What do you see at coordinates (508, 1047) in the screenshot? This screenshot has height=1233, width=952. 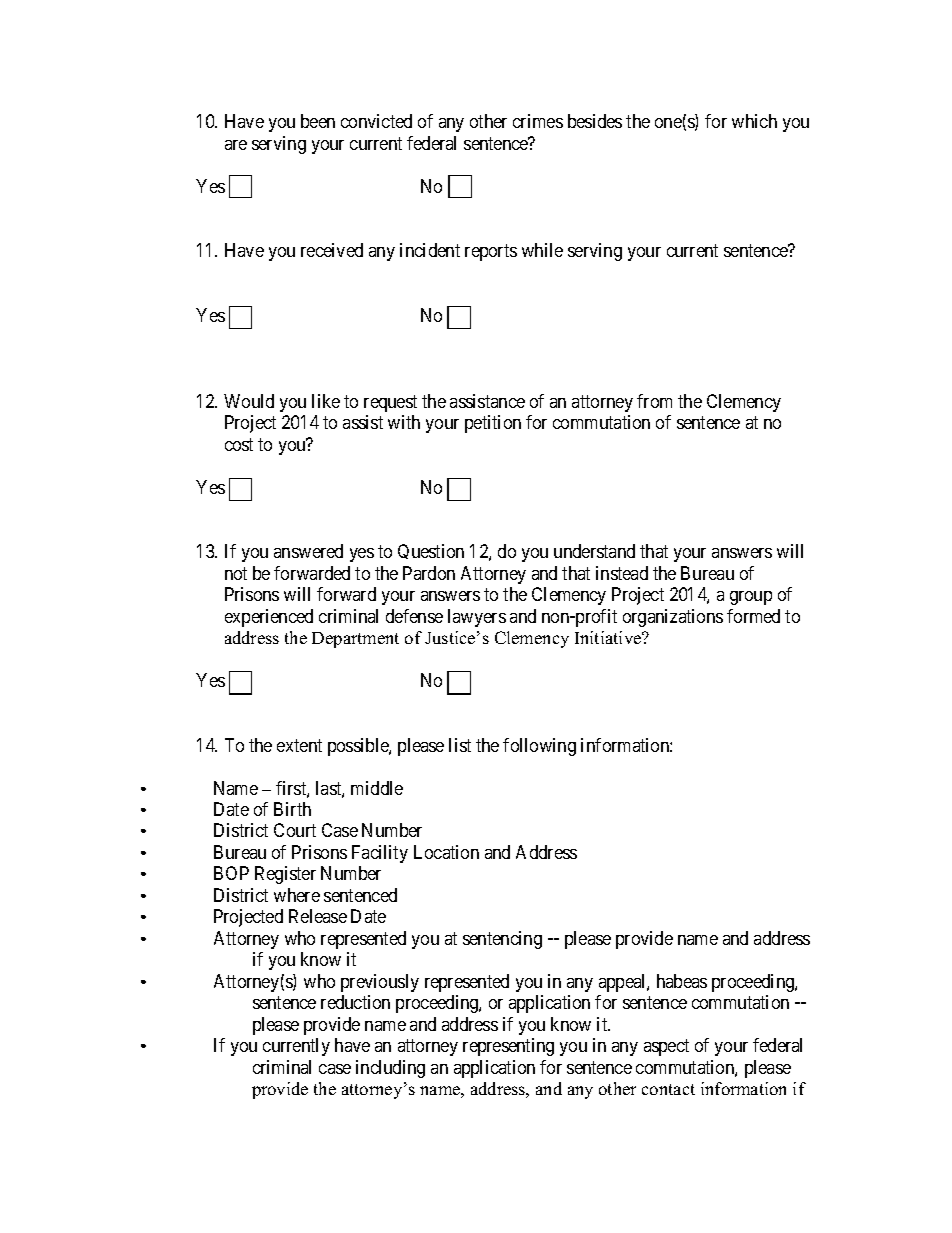 I see `representing` at bounding box center [508, 1047].
